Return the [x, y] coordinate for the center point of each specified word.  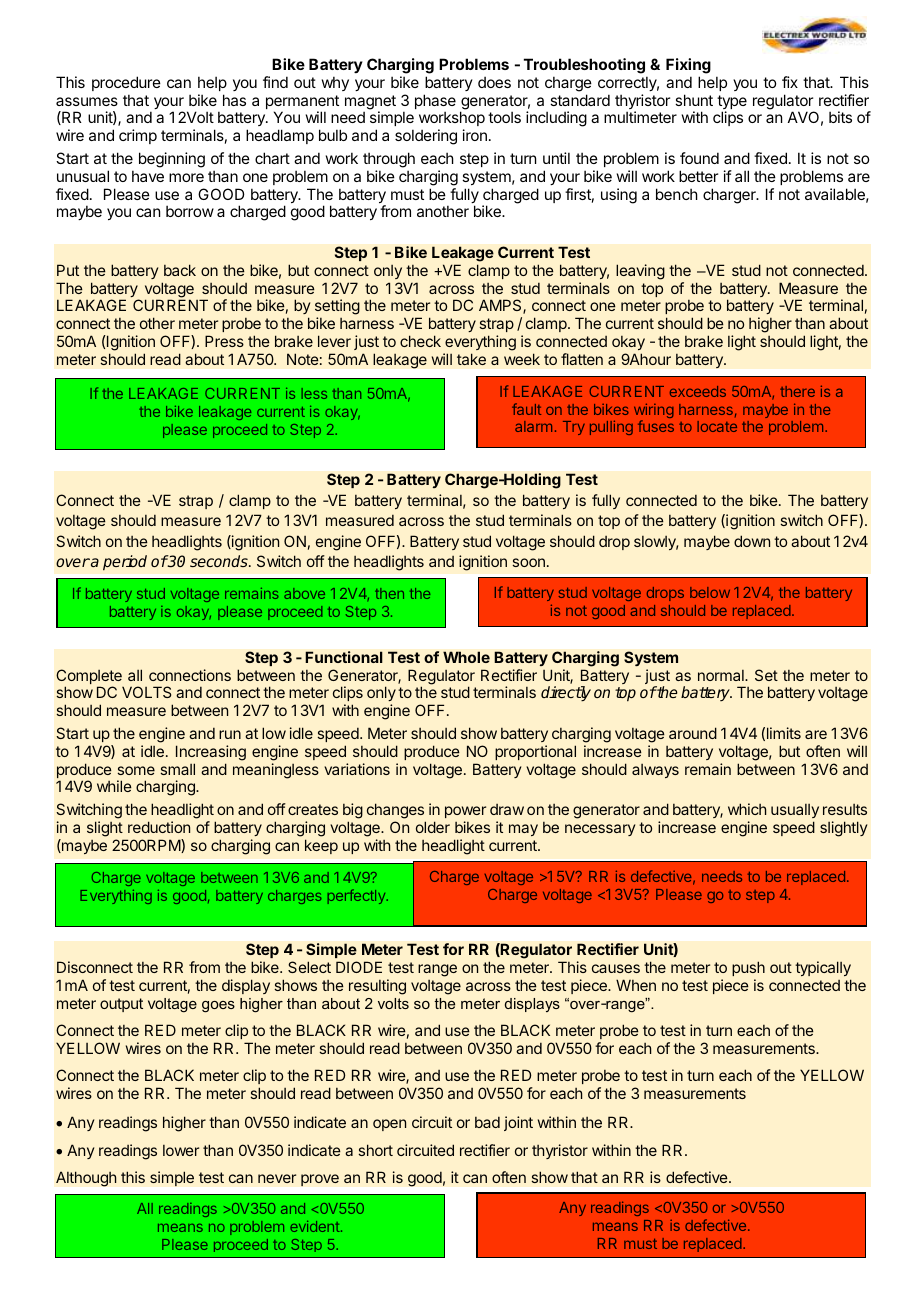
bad [487, 1122]
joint [518, 1123]
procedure [126, 83]
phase [435, 103]
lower [181, 1150]
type [732, 103]
